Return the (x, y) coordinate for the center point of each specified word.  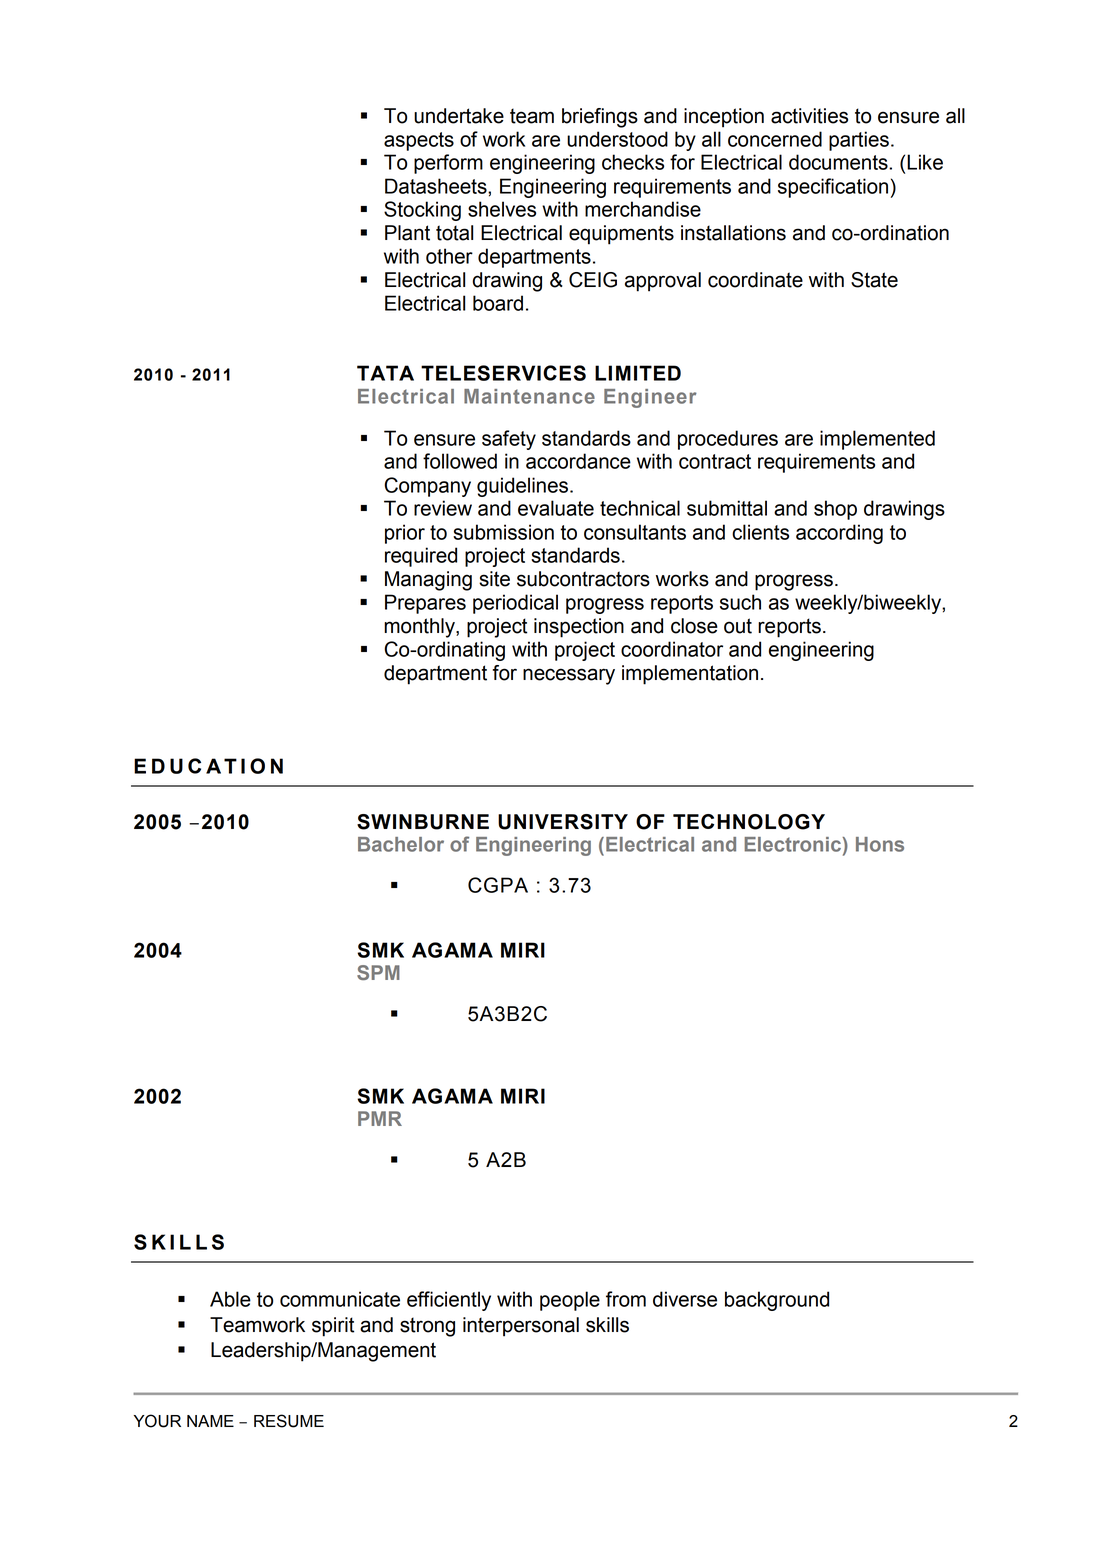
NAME (210, 1421)
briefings (600, 118)
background (777, 1301)
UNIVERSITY (563, 822)
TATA (385, 373)
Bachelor (401, 844)
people (570, 1301)
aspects (419, 141)
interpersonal (521, 1327)
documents (839, 162)
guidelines (522, 487)
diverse (685, 1299)
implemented (877, 440)
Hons (880, 844)
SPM (378, 972)
